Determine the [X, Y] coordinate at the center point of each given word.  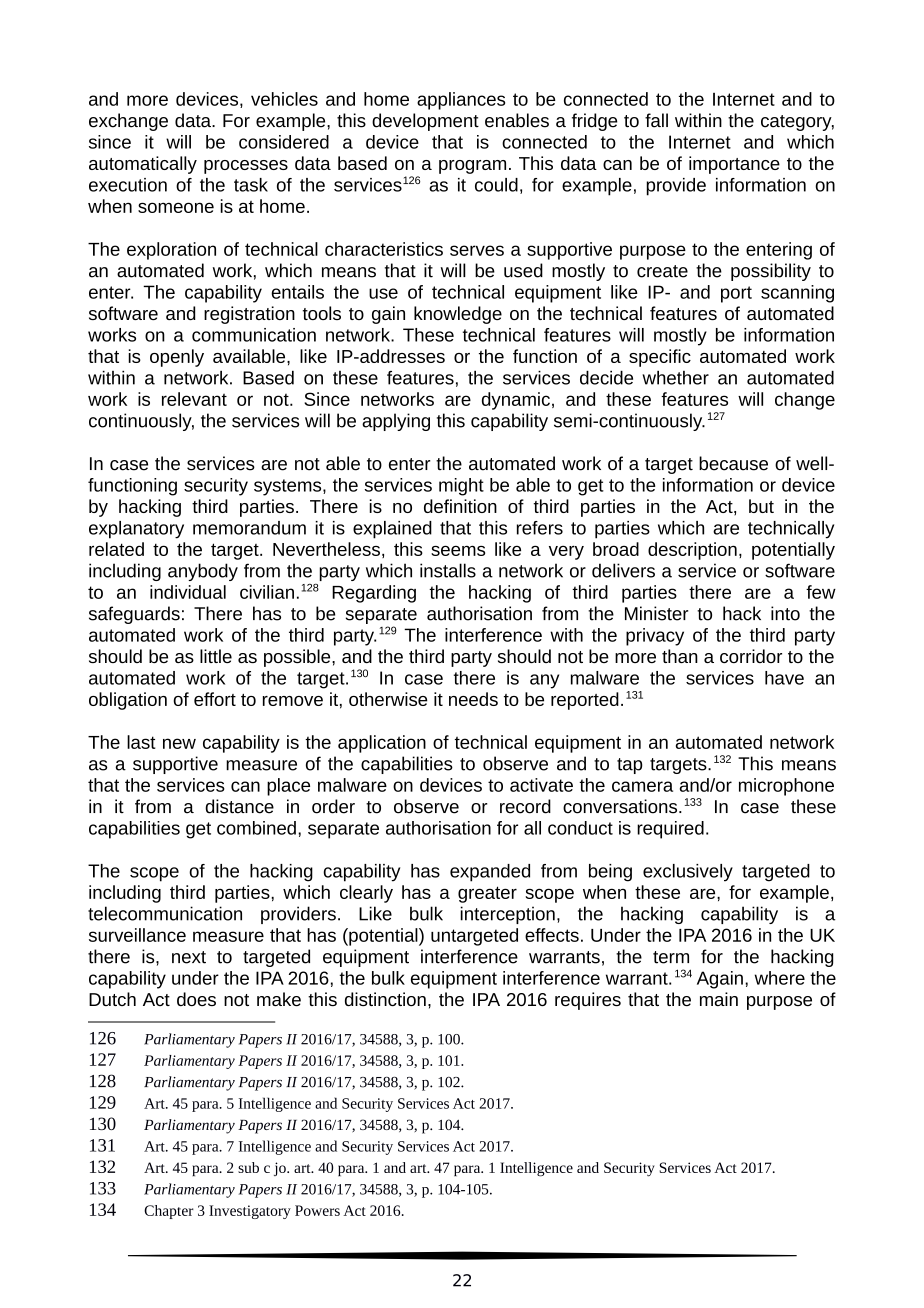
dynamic [516, 401]
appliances [461, 101]
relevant [194, 399]
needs [473, 699]
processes [246, 167]
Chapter [169, 1212]
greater [487, 894]
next [189, 957]
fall [656, 120]
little [216, 656]
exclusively [688, 873]
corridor [751, 656]
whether [675, 377]
